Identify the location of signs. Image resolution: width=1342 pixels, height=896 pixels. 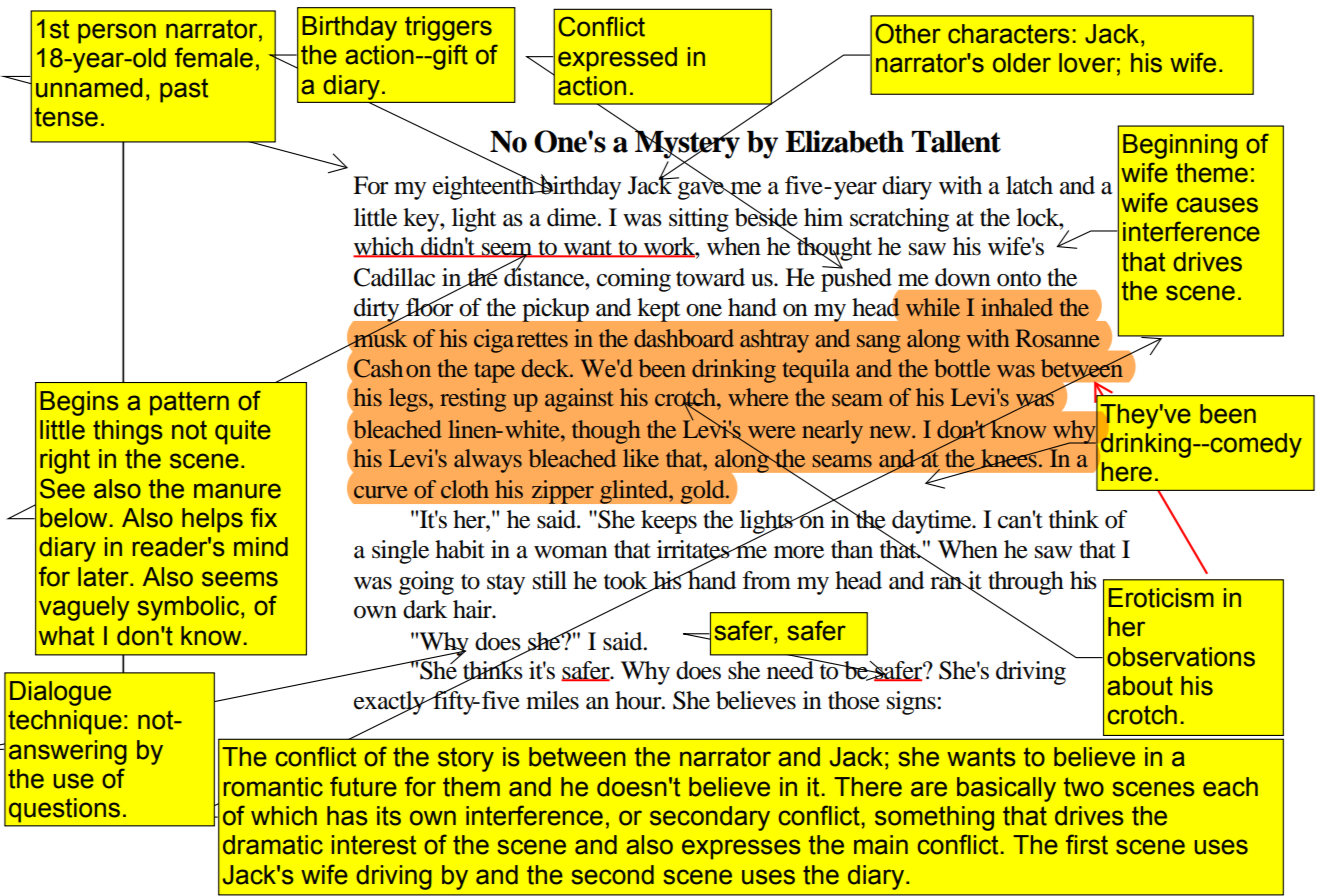
(912, 703).
